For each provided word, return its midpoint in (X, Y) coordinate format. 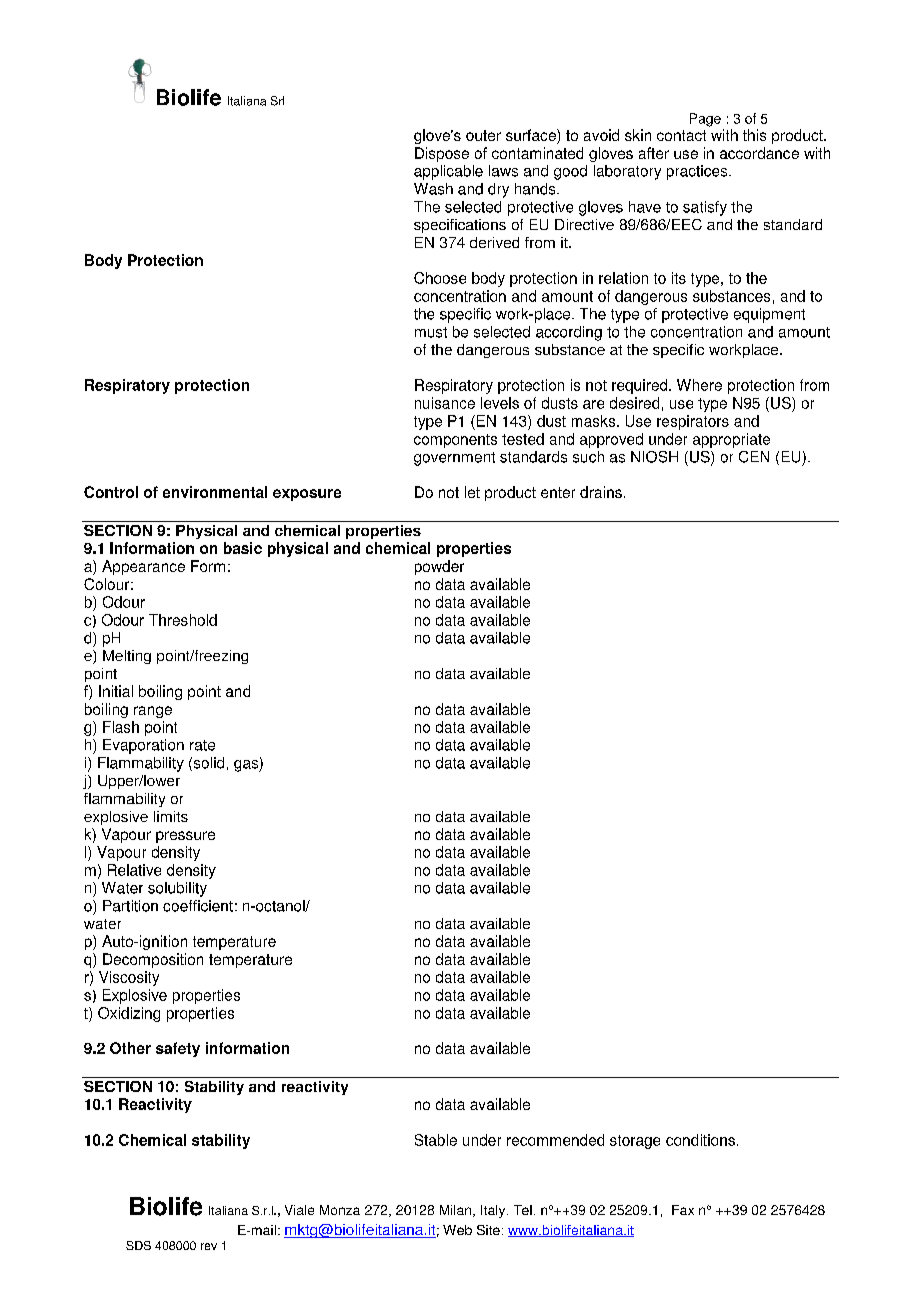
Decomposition (153, 960)
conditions (700, 1140)
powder (439, 567)
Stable (436, 1140)
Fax (683, 1210)
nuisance (445, 403)
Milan (455, 1210)
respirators (693, 422)
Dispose (442, 154)
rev (209, 1246)
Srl (277, 101)
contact (681, 135)
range (153, 712)
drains (601, 492)
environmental (215, 492)
